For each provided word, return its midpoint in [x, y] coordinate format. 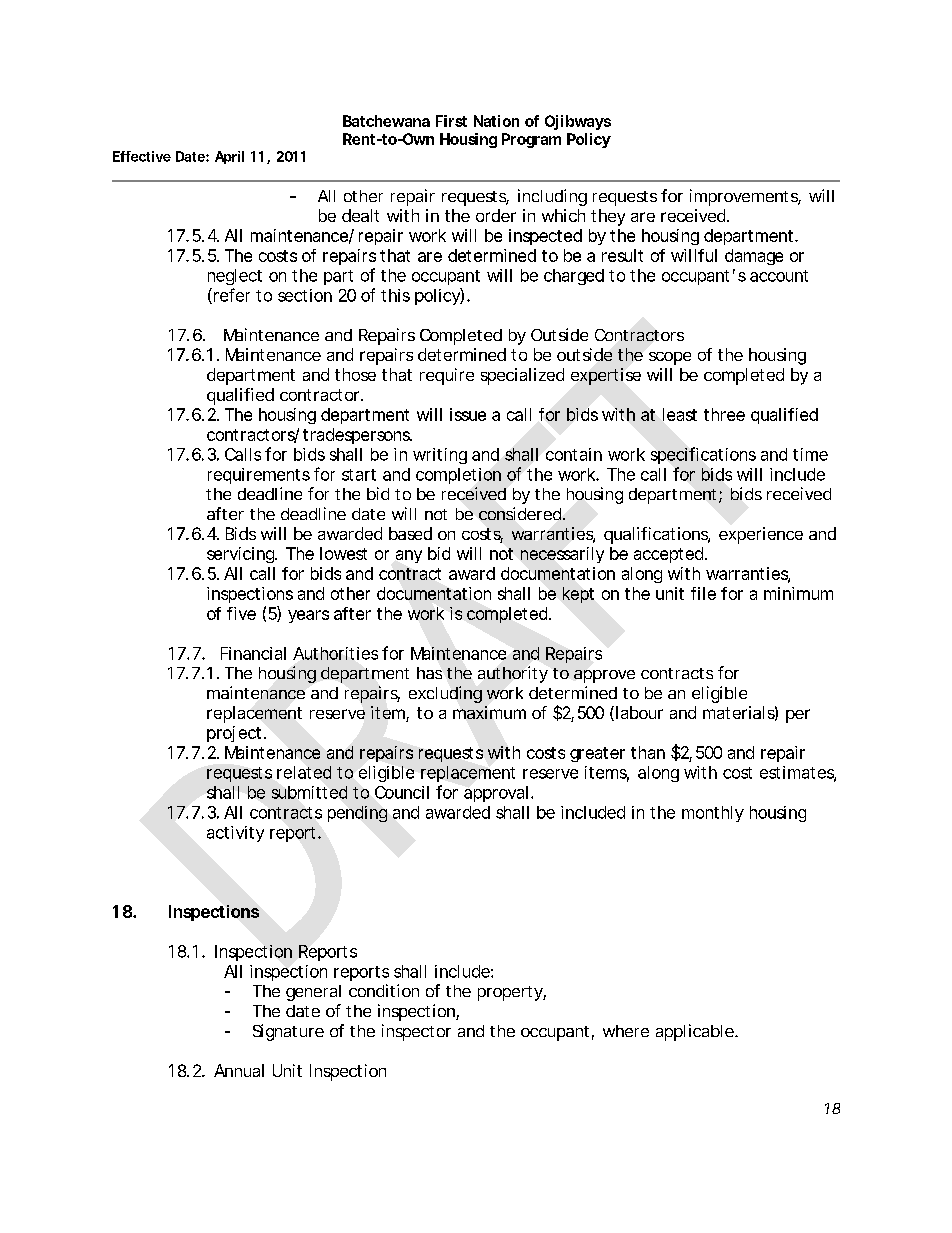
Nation [496, 121]
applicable [696, 1032]
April [229, 157]
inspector [416, 1032]
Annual [239, 1070]
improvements [745, 197]
